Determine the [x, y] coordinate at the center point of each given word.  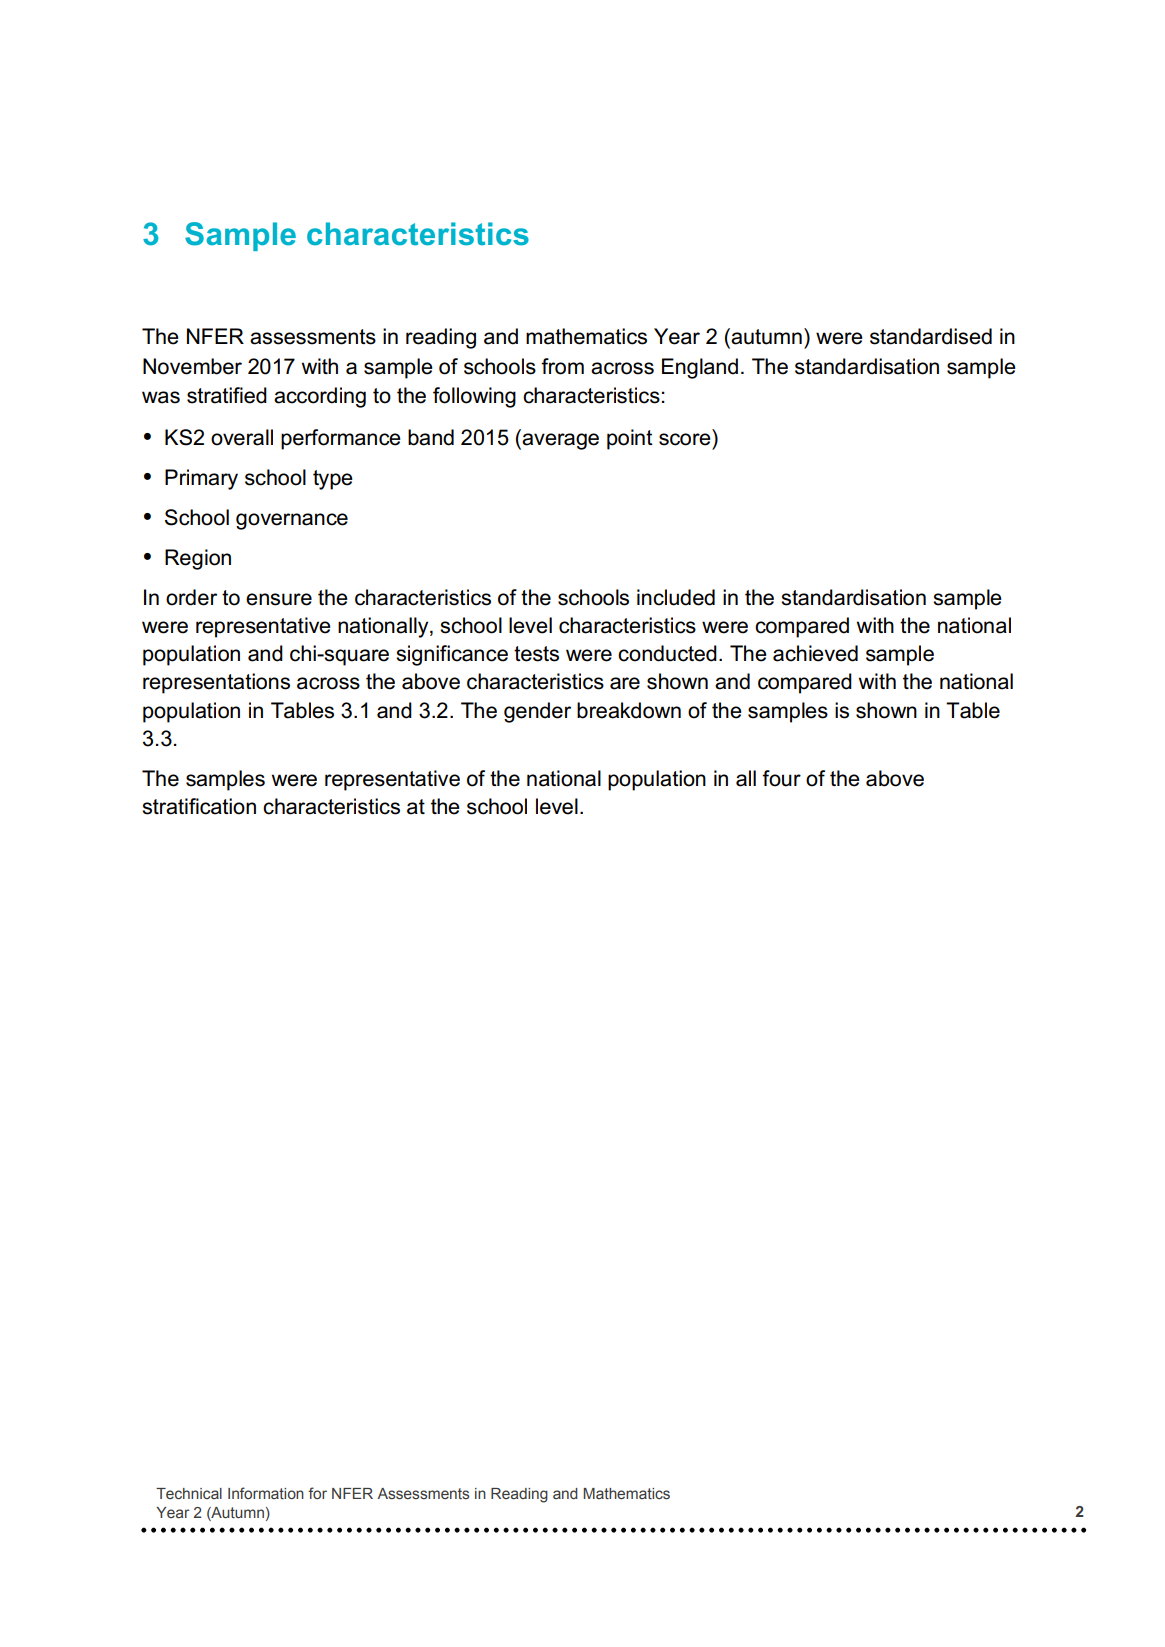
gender [537, 712]
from [562, 366]
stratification [199, 806]
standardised [931, 336]
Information [266, 1493]
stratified [227, 395]
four [781, 778]
